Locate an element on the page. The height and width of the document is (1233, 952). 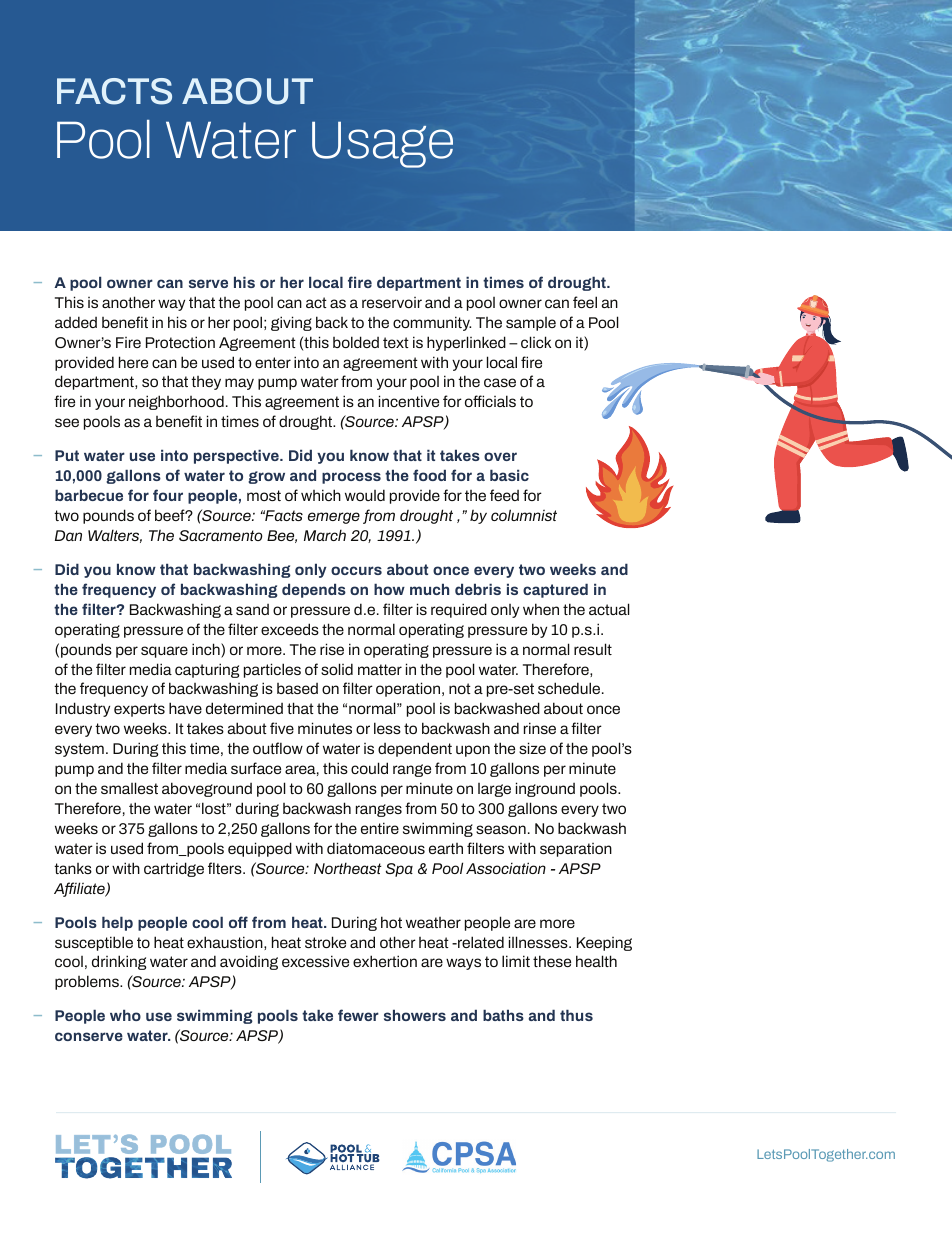
added is located at coordinates (76, 322).
